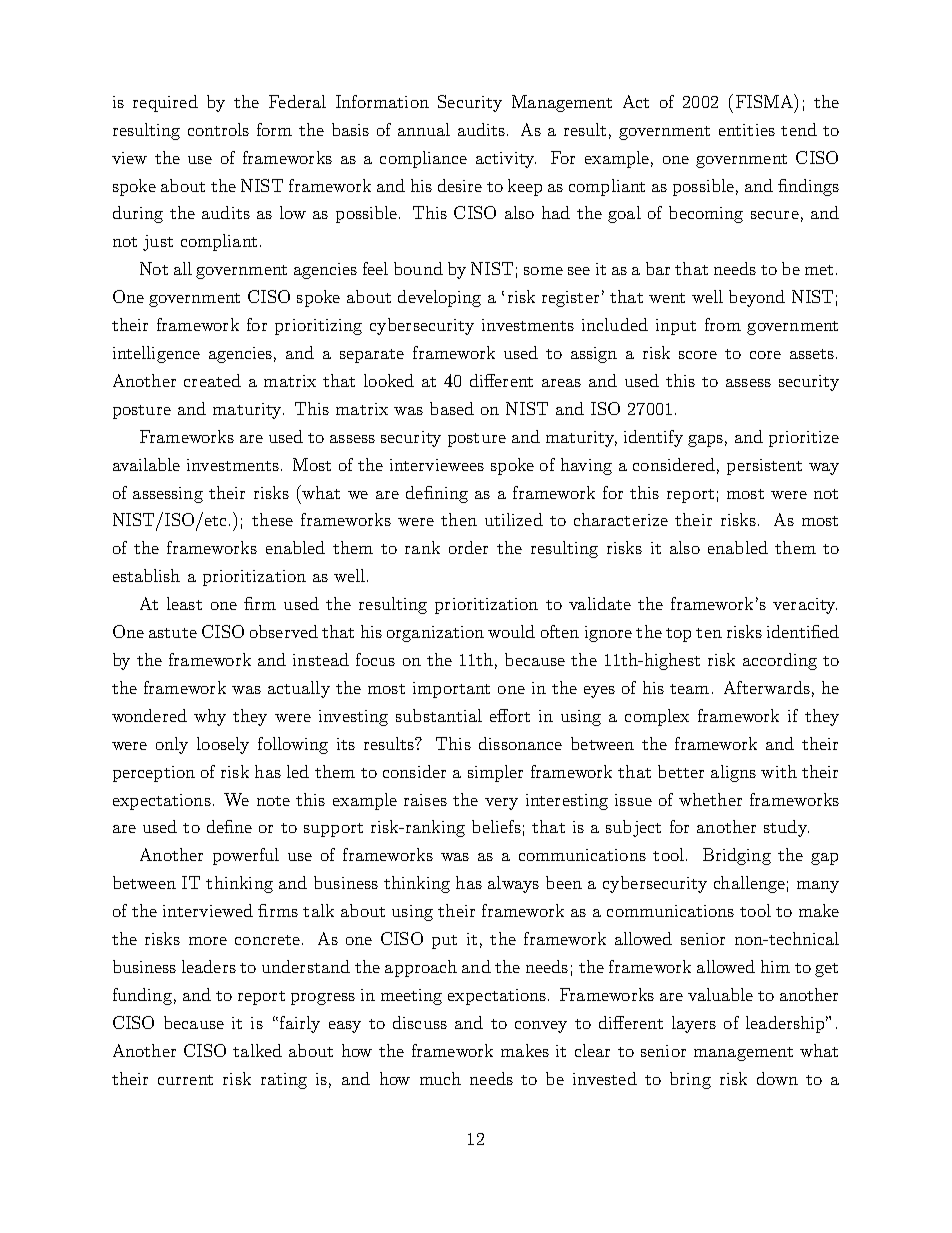  I want to click on current, so click(185, 1080).
